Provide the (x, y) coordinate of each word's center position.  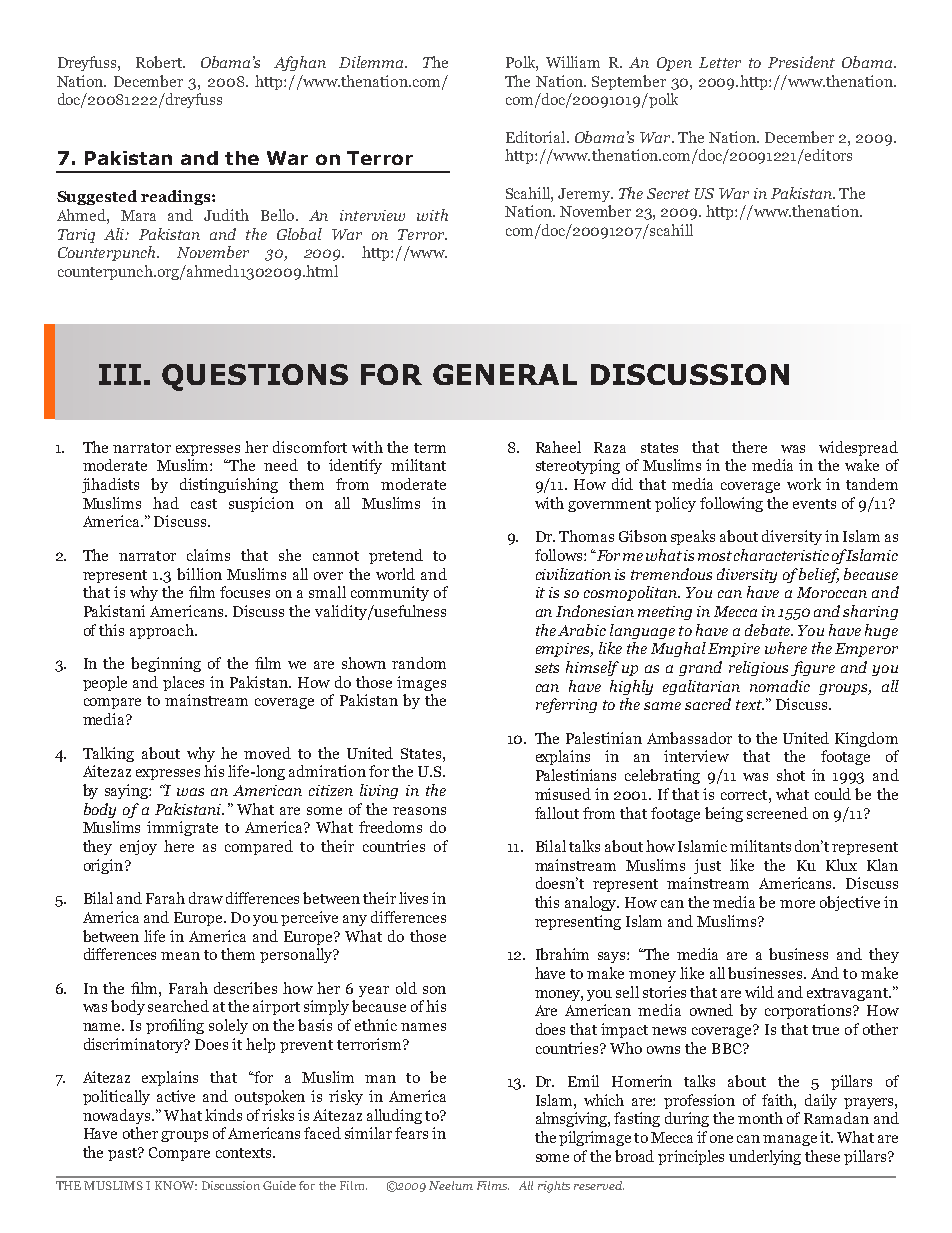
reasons (419, 811)
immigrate (182, 828)
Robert (160, 62)
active (176, 1096)
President (801, 62)
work (804, 484)
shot (791, 775)
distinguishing (229, 485)
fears (411, 1133)
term (430, 448)
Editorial (537, 137)
